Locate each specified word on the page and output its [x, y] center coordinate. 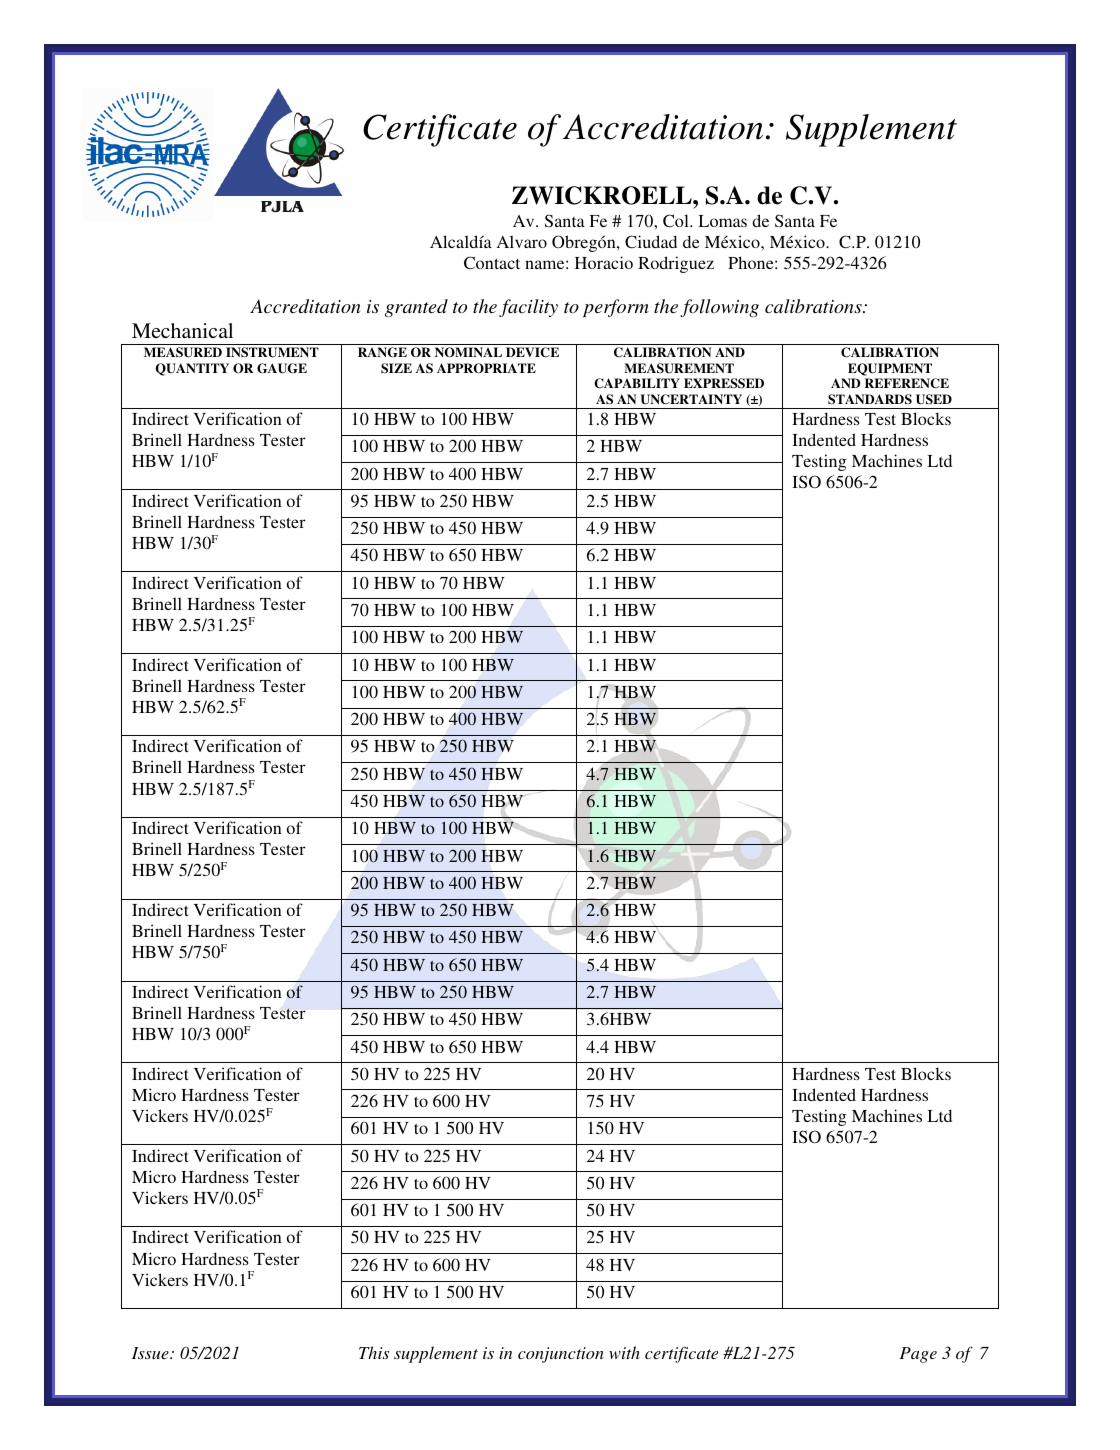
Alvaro [522, 241]
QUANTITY [192, 369]
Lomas [722, 221]
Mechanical [182, 330]
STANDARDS [870, 399]
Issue [151, 1353]
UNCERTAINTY [691, 399]
